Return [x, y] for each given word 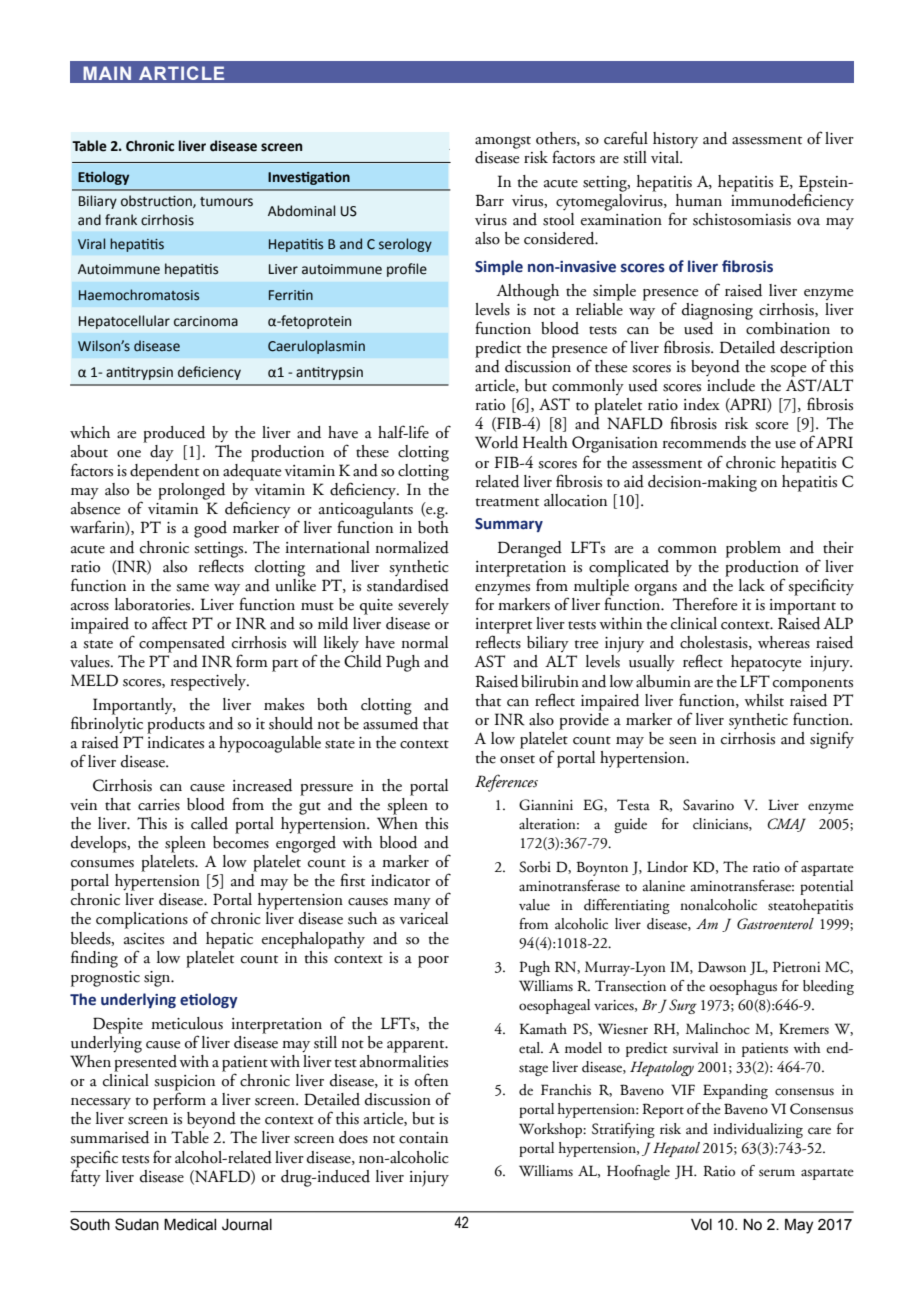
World [496, 442]
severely [423, 606]
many [412, 903]
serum [777, 1173]
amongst [503, 142]
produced [174, 434]
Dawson [722, 967]
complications [142, 920]
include [731, 385]
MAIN [107, 73]
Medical [190, 1224]
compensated [182, 644]
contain [423, 1138]
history [675, 140]
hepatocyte [766, 663]
